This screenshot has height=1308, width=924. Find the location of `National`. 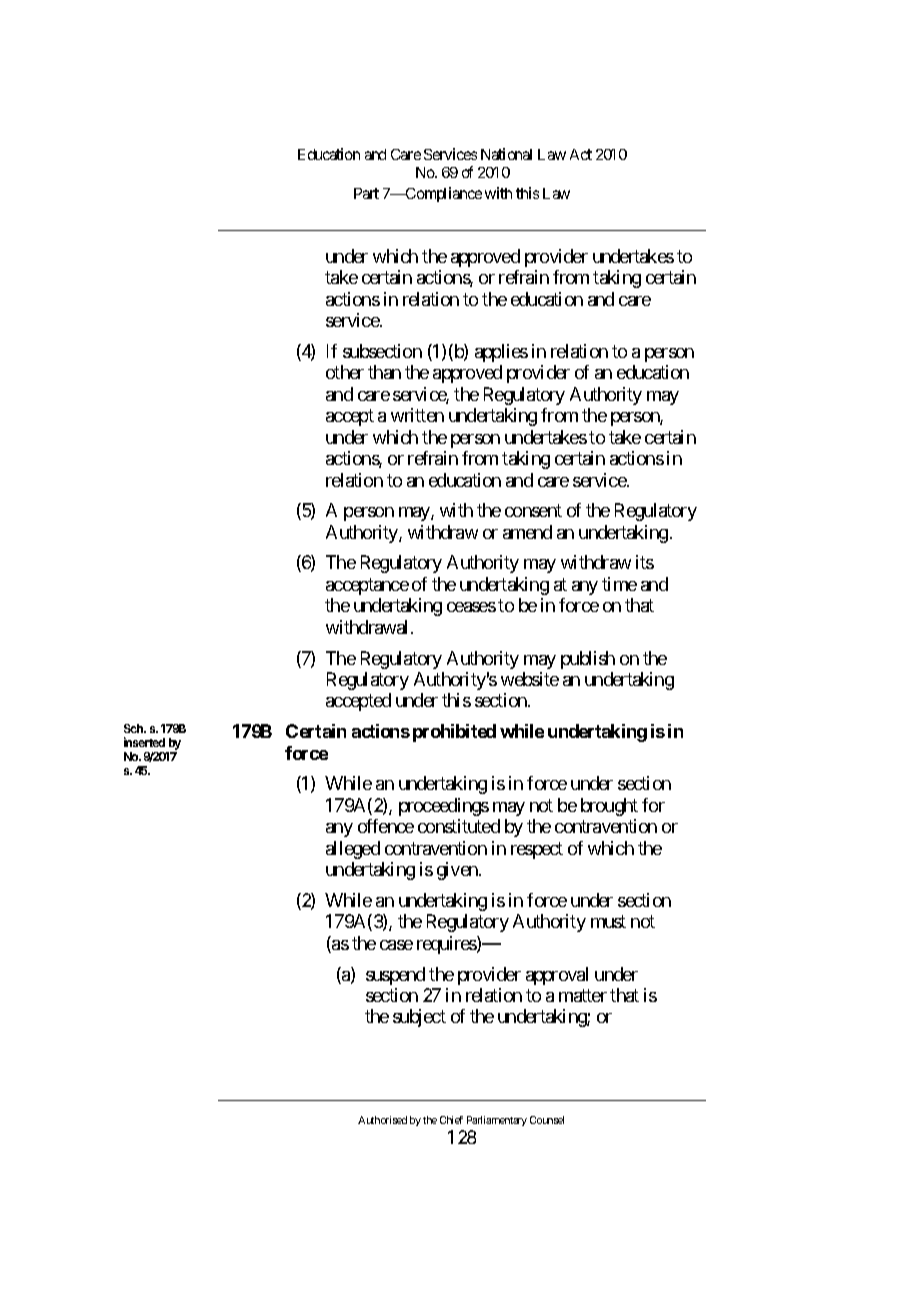

National is located at coordinates (506, 154).
